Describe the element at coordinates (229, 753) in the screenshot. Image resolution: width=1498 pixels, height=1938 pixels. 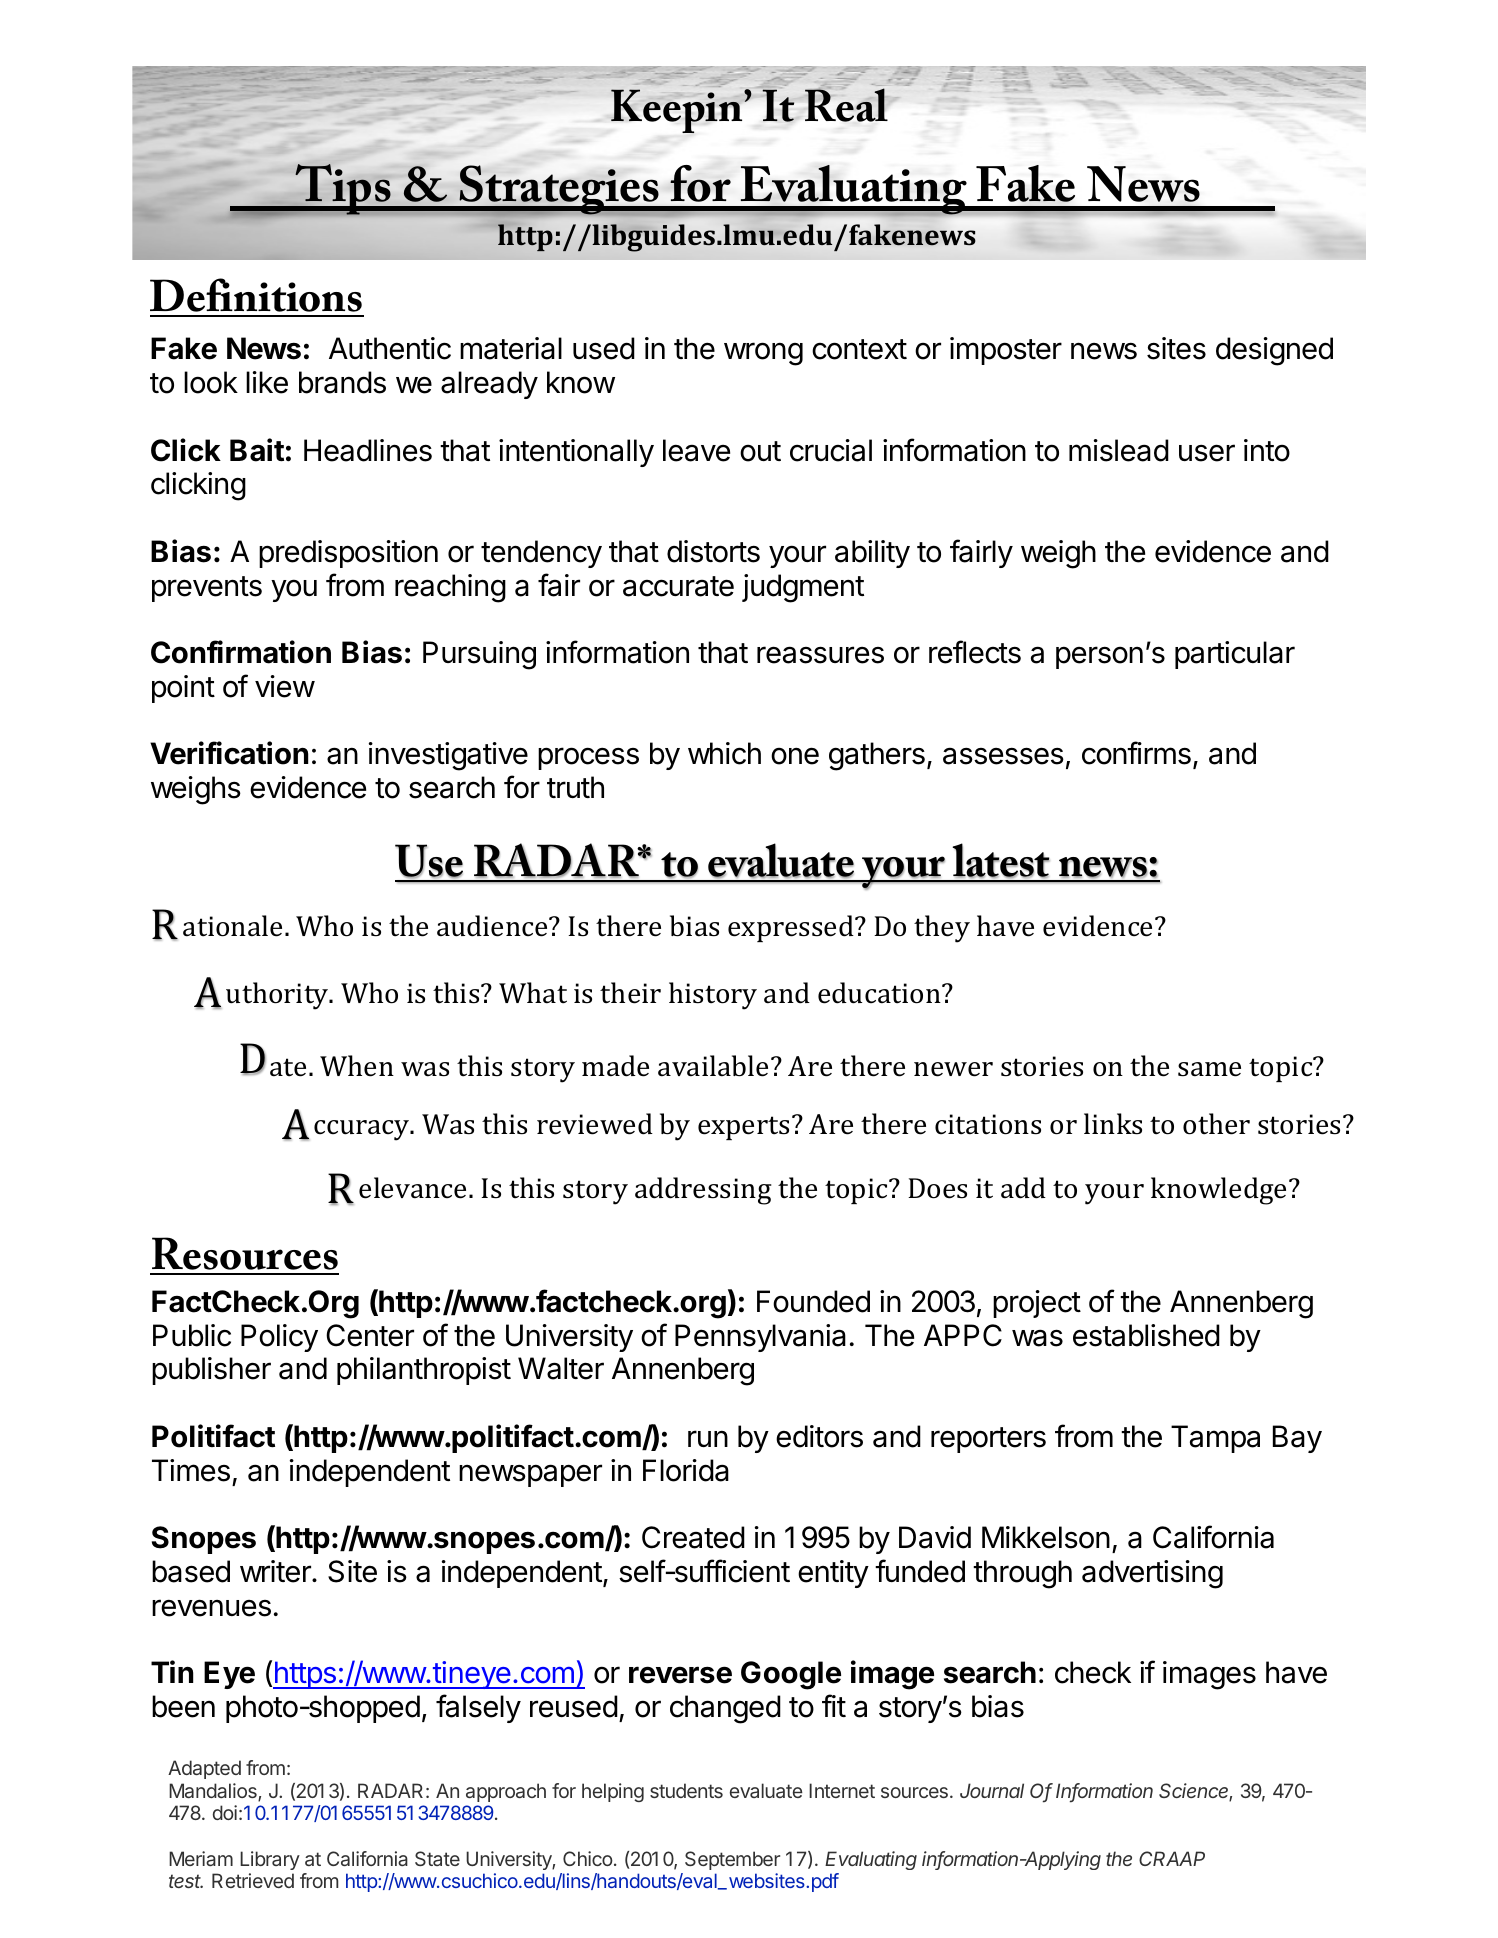
I see `Verification` at that location.
